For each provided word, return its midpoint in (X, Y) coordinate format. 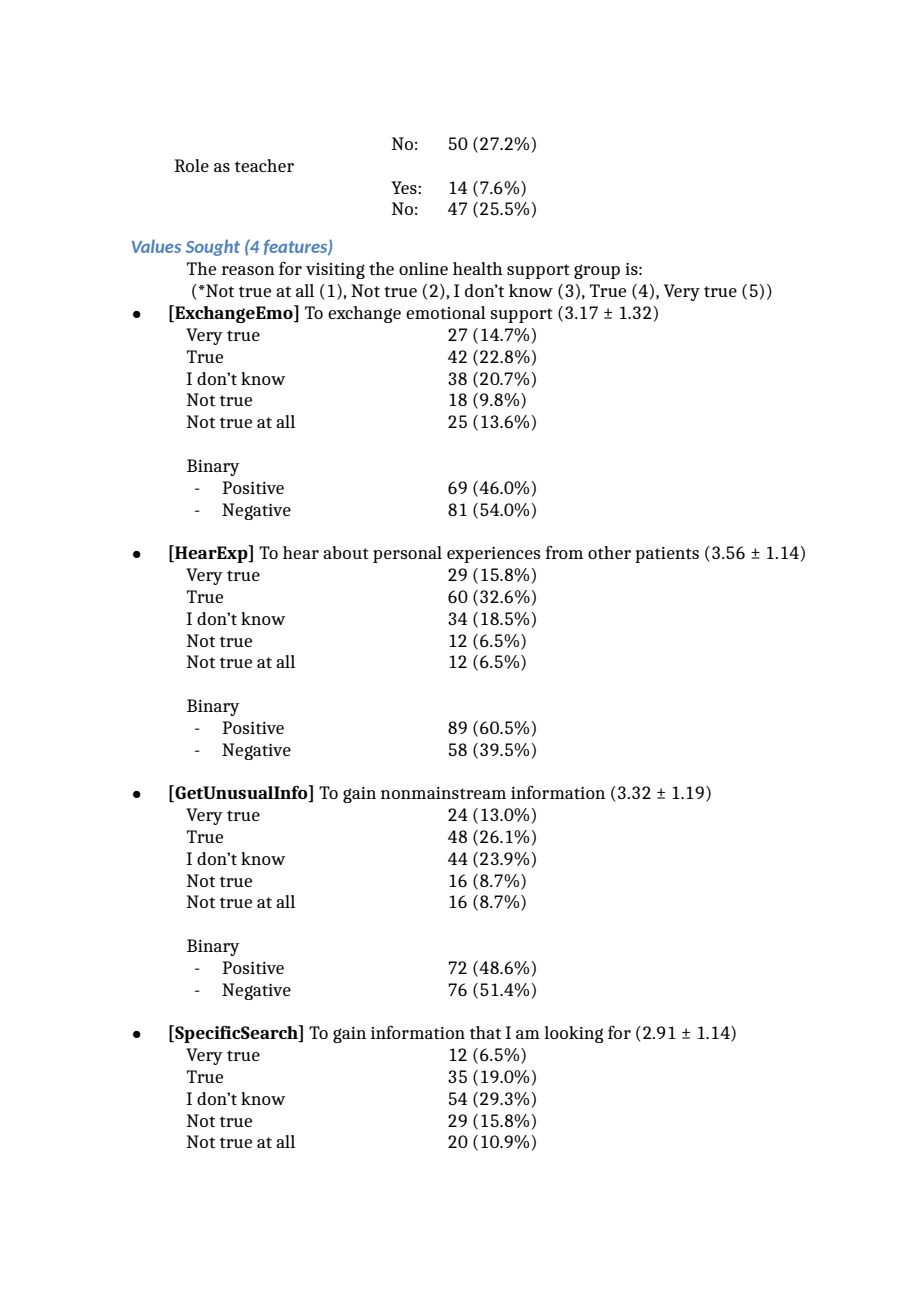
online (423, 268)
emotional (446, 312)
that (485, 1032)
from (564, 552)
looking (573, 1034)
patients (667, 555)
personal (407, 554)
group (597, 271)
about (346, 552)
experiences (493, 555)
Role (191, 165)
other (609, 552)
